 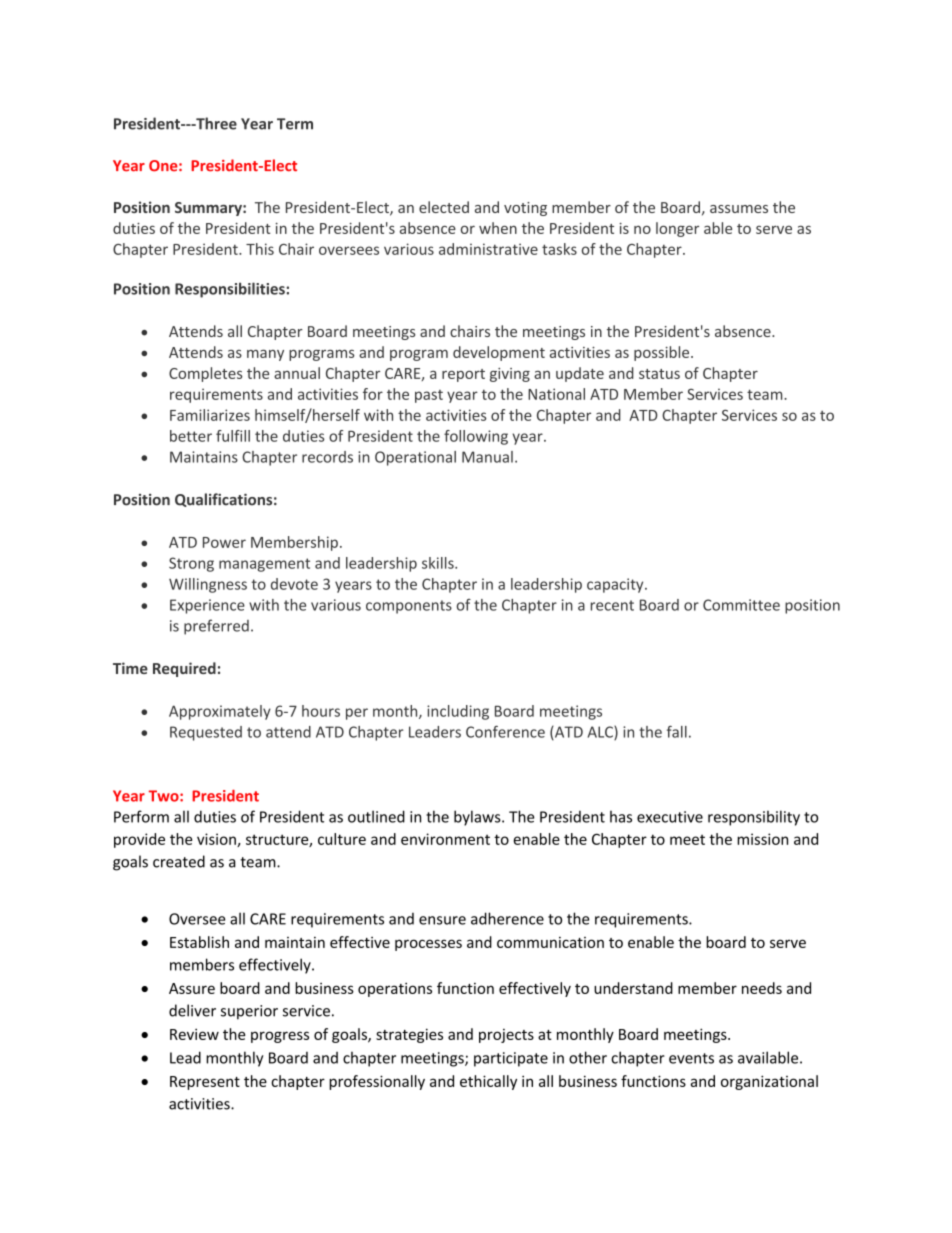 What do you see at coordinates (295, 124) in the screenshot?
I see `Term` at bounding box center [295, 124].
